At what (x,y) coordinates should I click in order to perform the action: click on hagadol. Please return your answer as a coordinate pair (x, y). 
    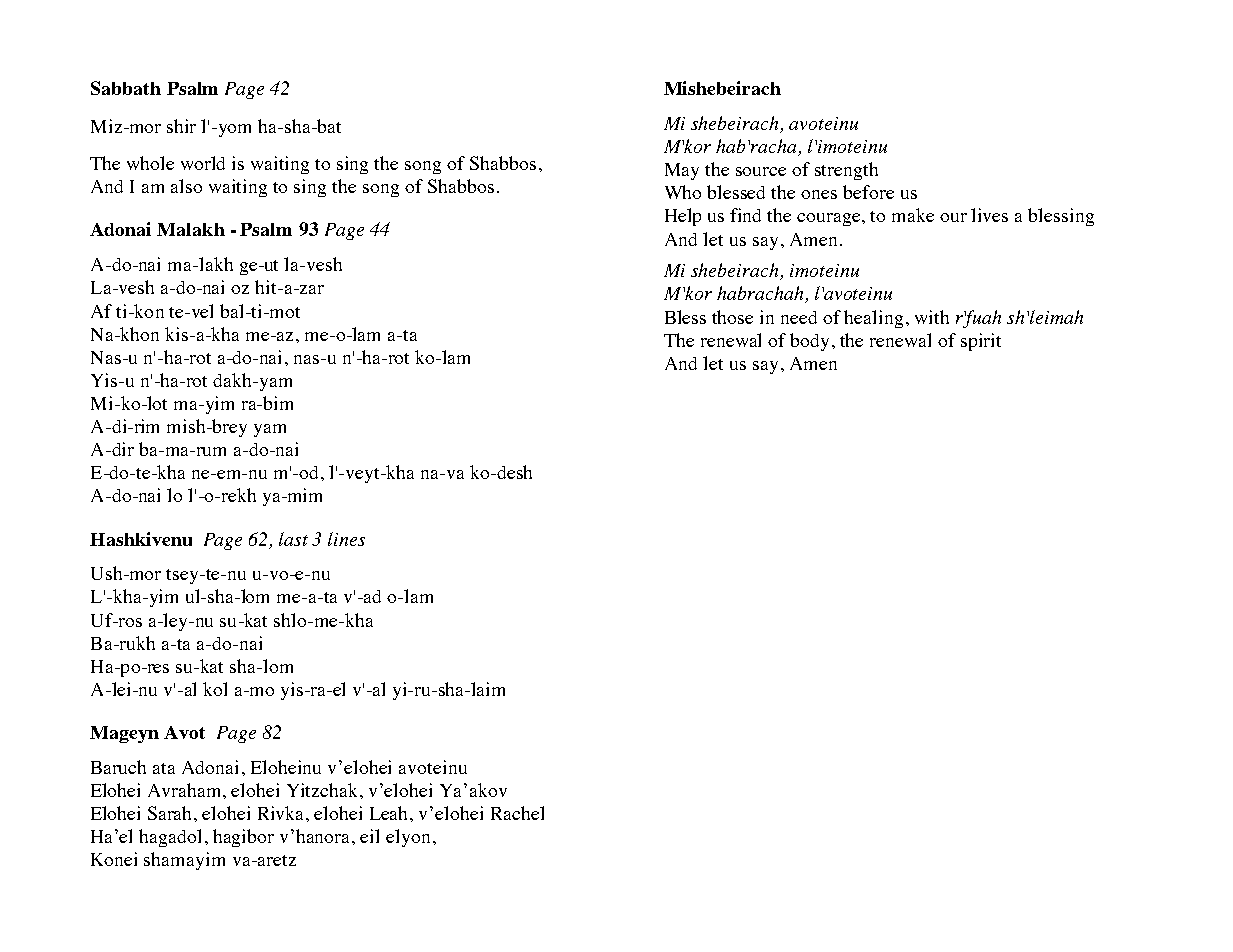
    Looking at the image, I should click on (170, 838).
